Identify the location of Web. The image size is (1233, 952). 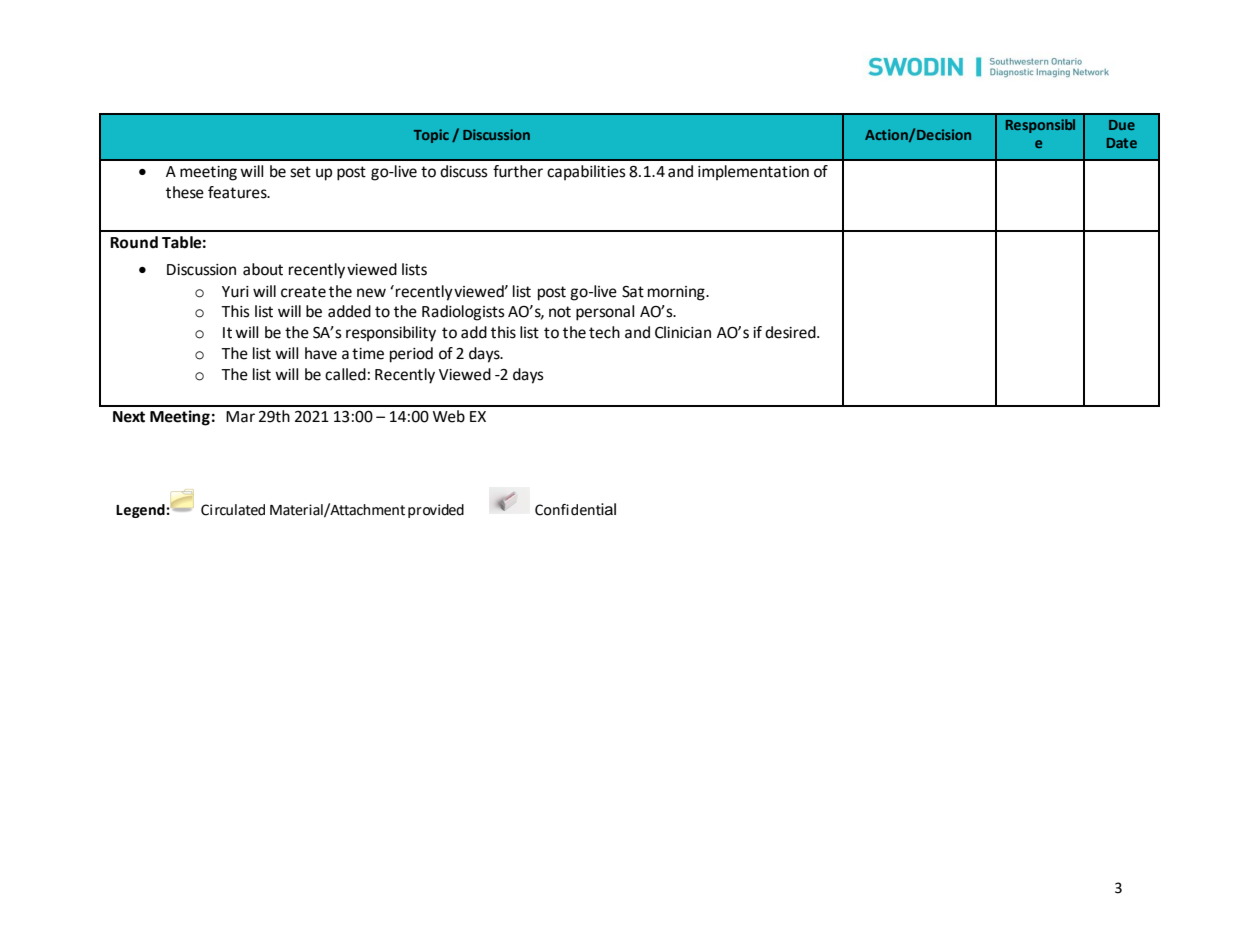
(449, 416).
